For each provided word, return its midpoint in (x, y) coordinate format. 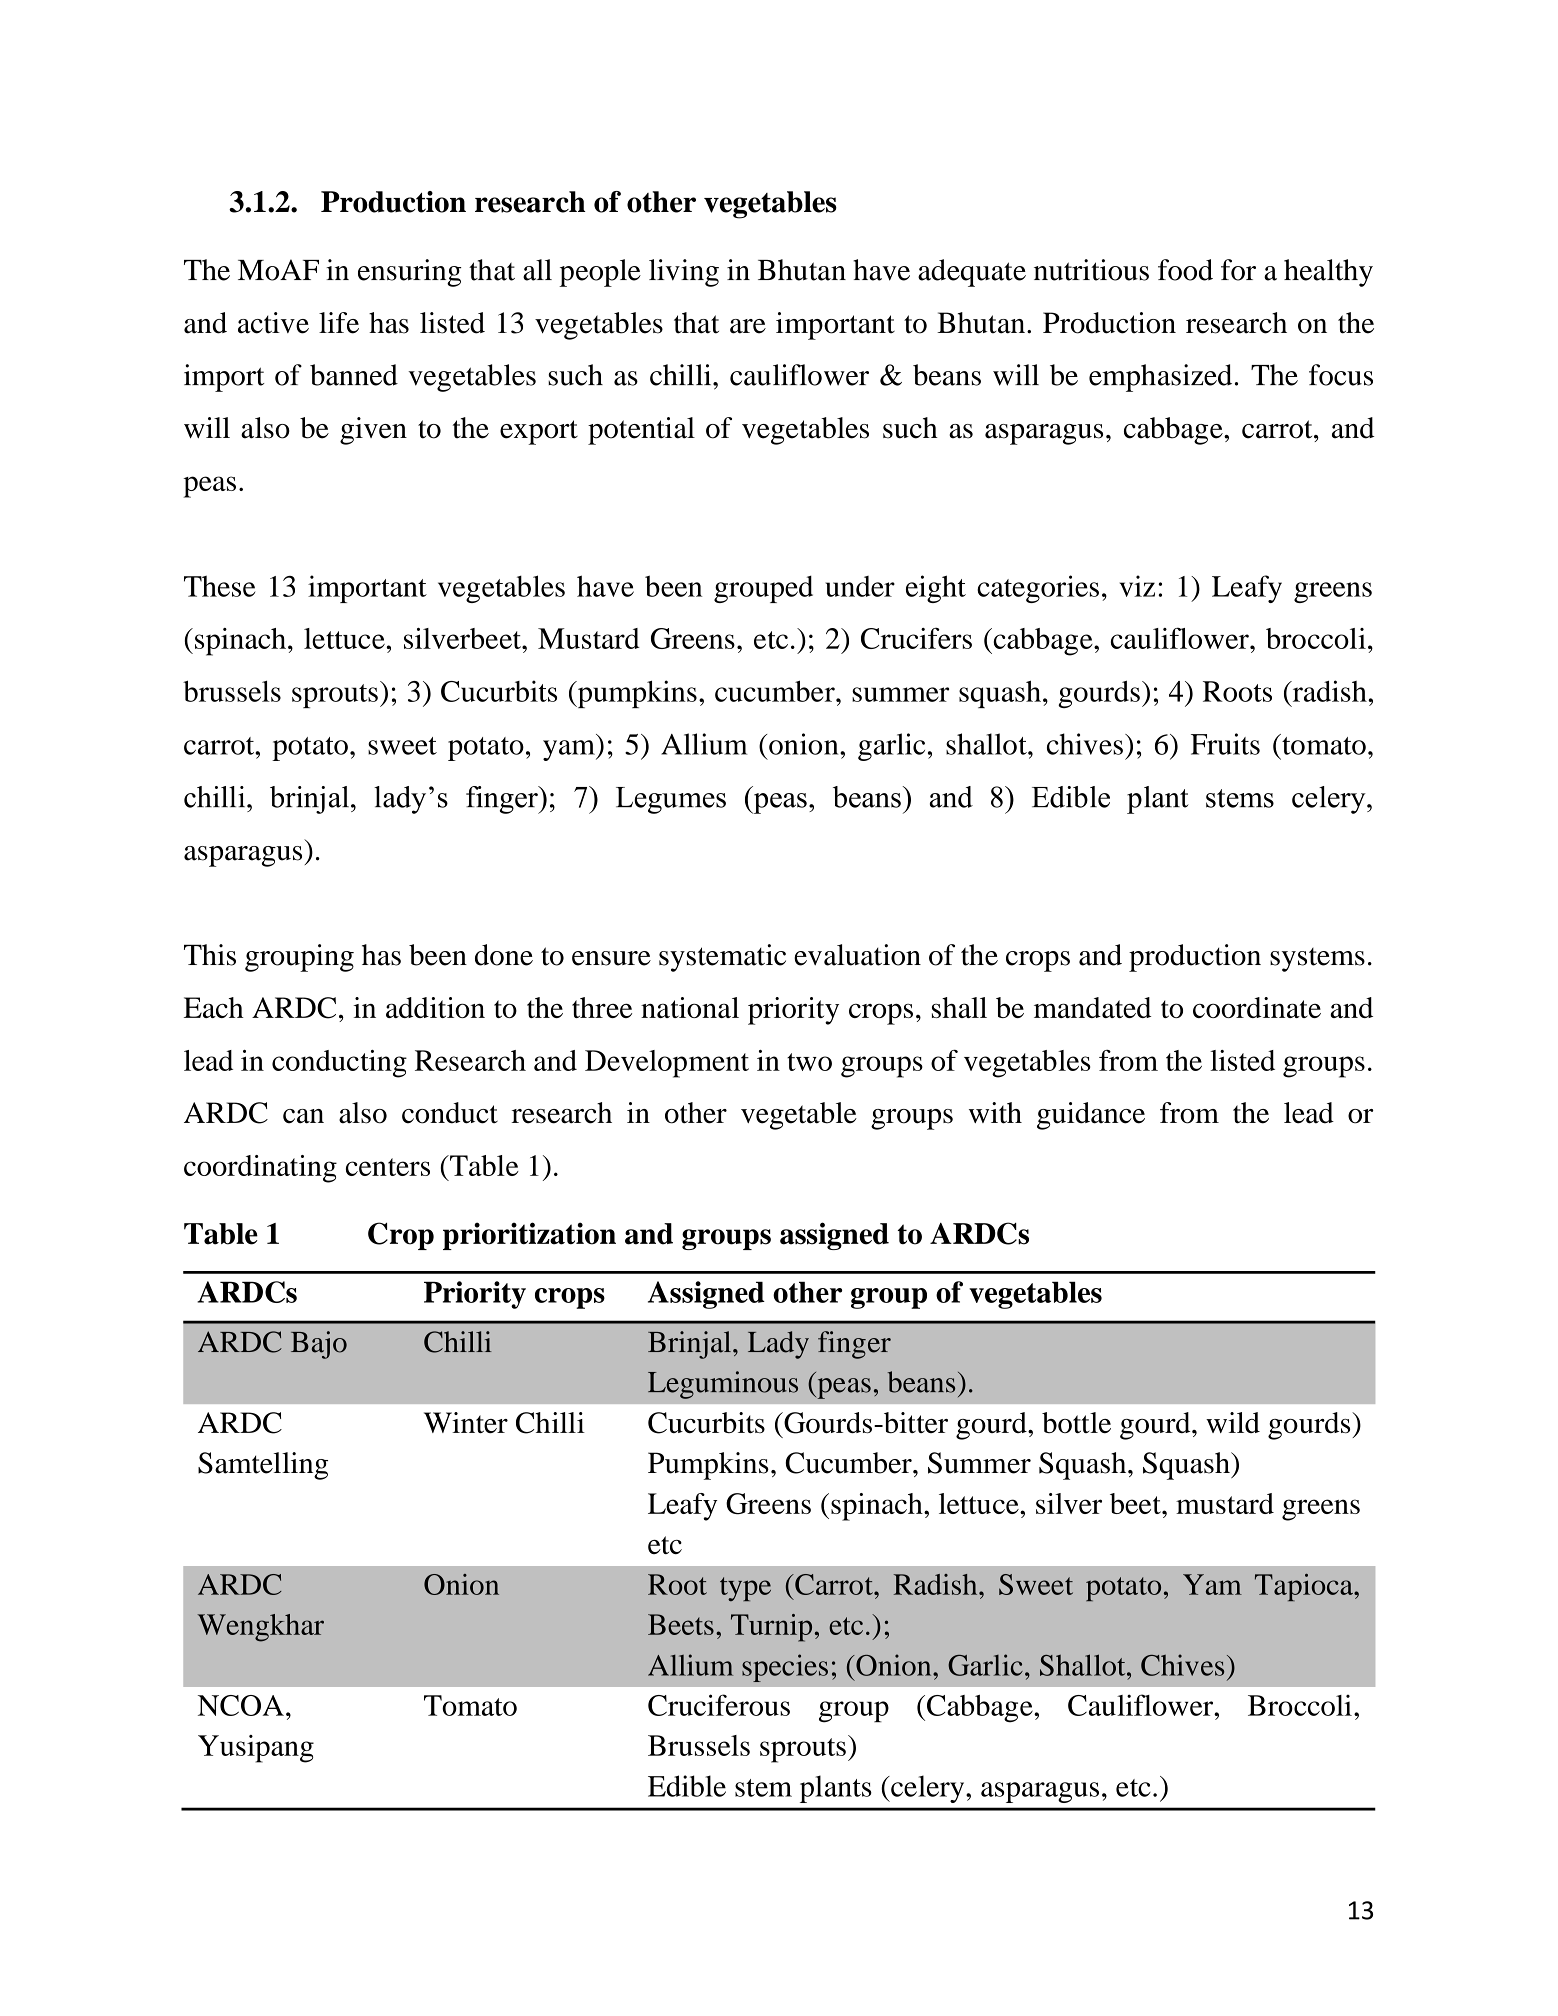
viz (1137, 586)
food (1185, 270)
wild (1233, 1422)
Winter (466, 1422)
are (748, 326)
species (785, 1668)
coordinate (1257, 1007)
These (219, 586)
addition (435, 1007)
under (860, 586)
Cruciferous (719, 1705)
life (339, 323)
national (690, 1007)
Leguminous (723, 1385)
